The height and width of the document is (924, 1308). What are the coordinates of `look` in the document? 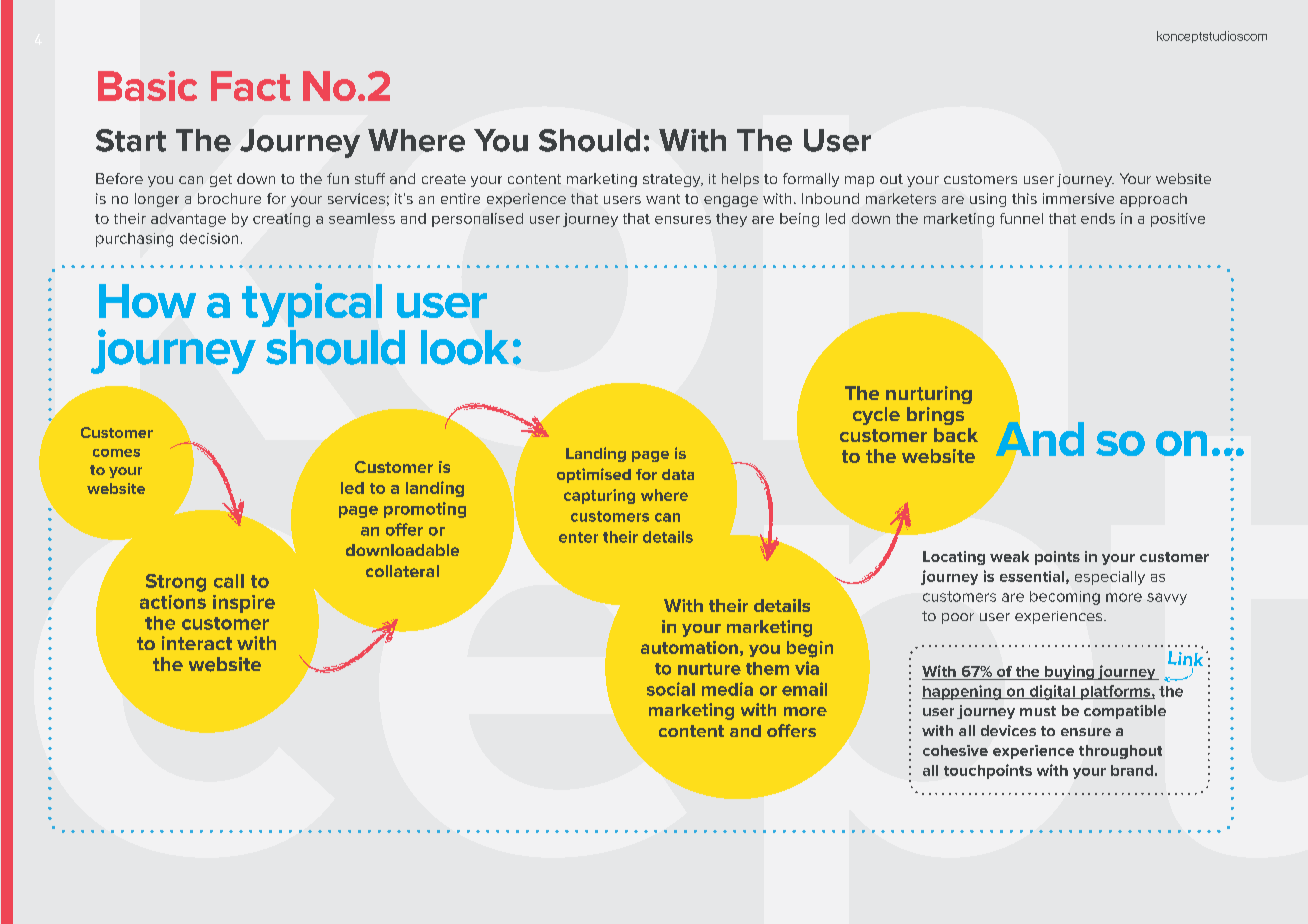 It's located at (465, 347).
